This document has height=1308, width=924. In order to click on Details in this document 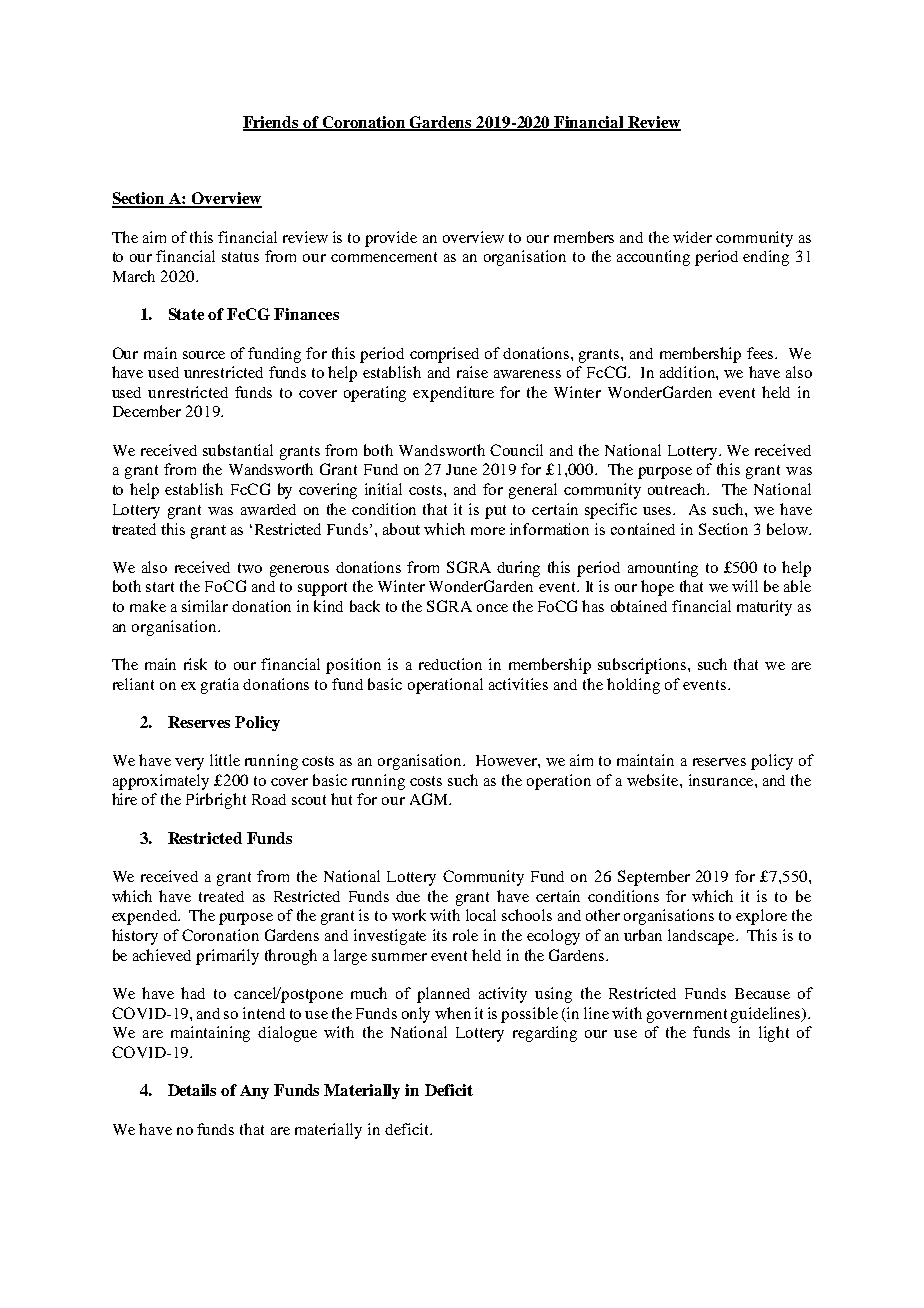, I will do `click(192, 1090)`.
